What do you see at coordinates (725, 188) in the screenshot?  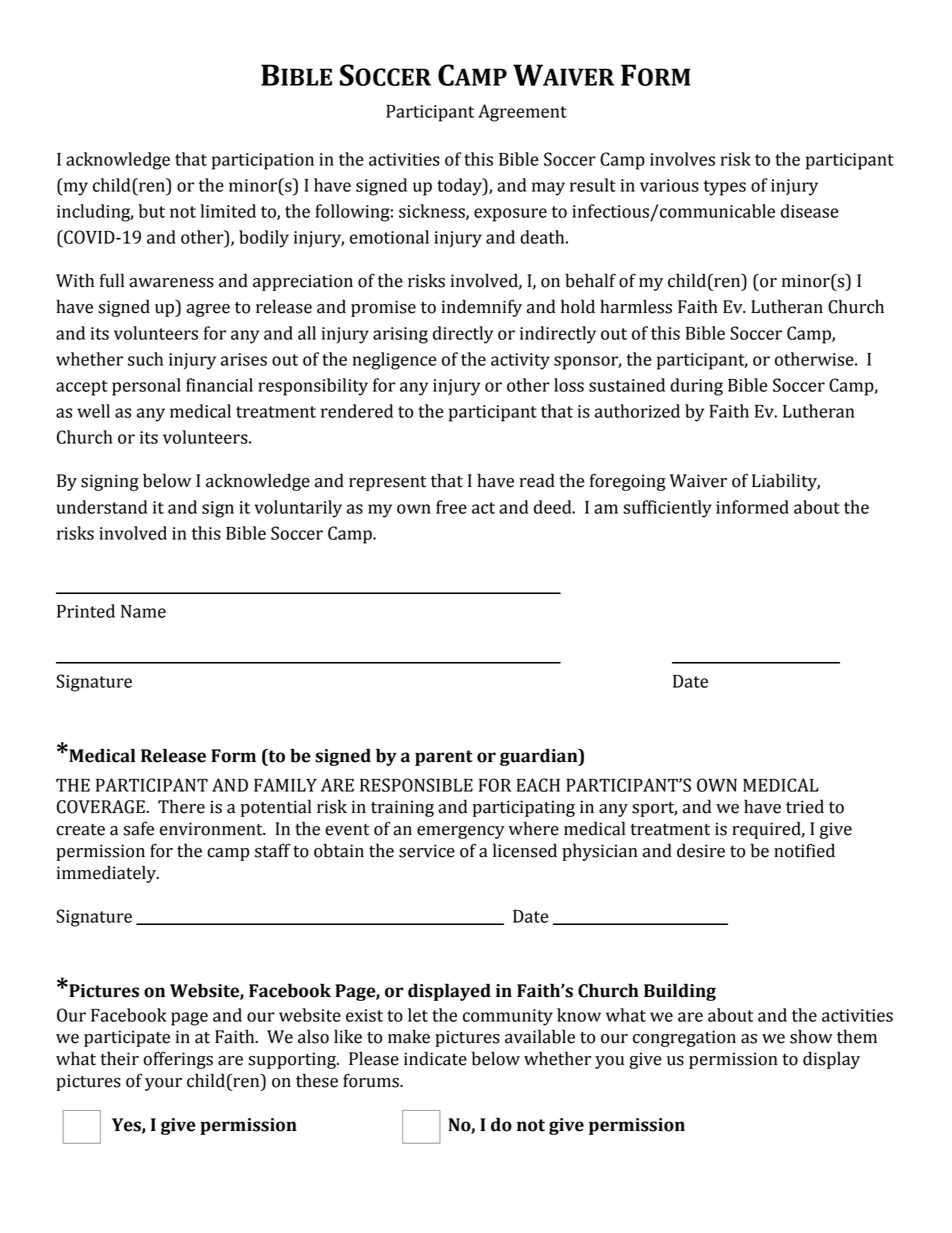 I see `types` at bounding box center [725, 188].
